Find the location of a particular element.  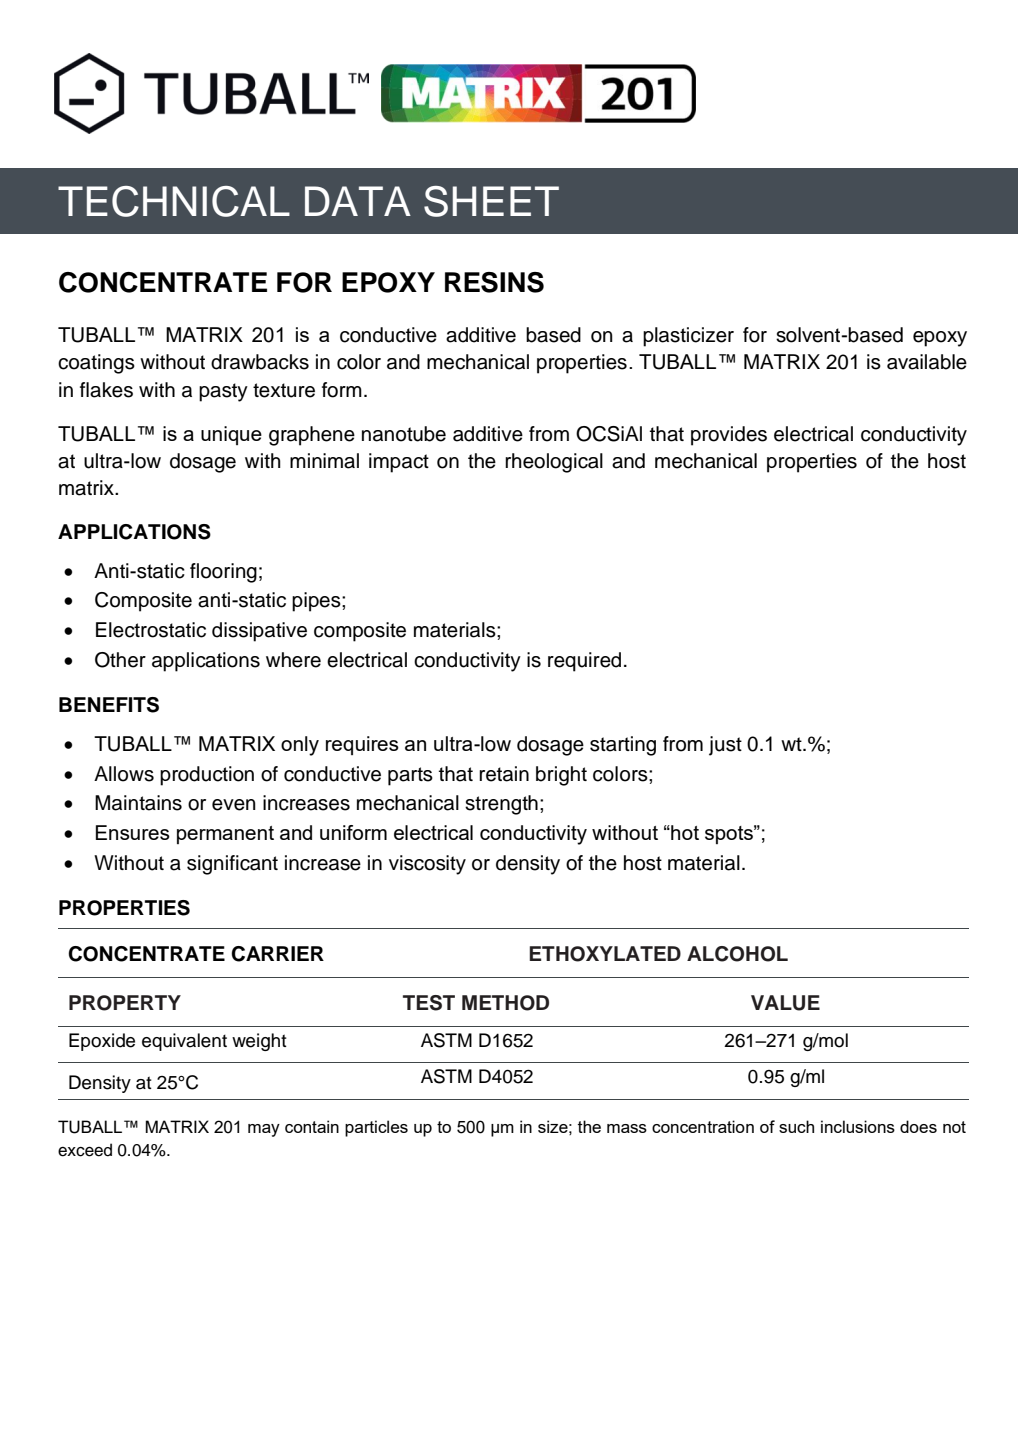

may is located at coordinates (264, 1130).
